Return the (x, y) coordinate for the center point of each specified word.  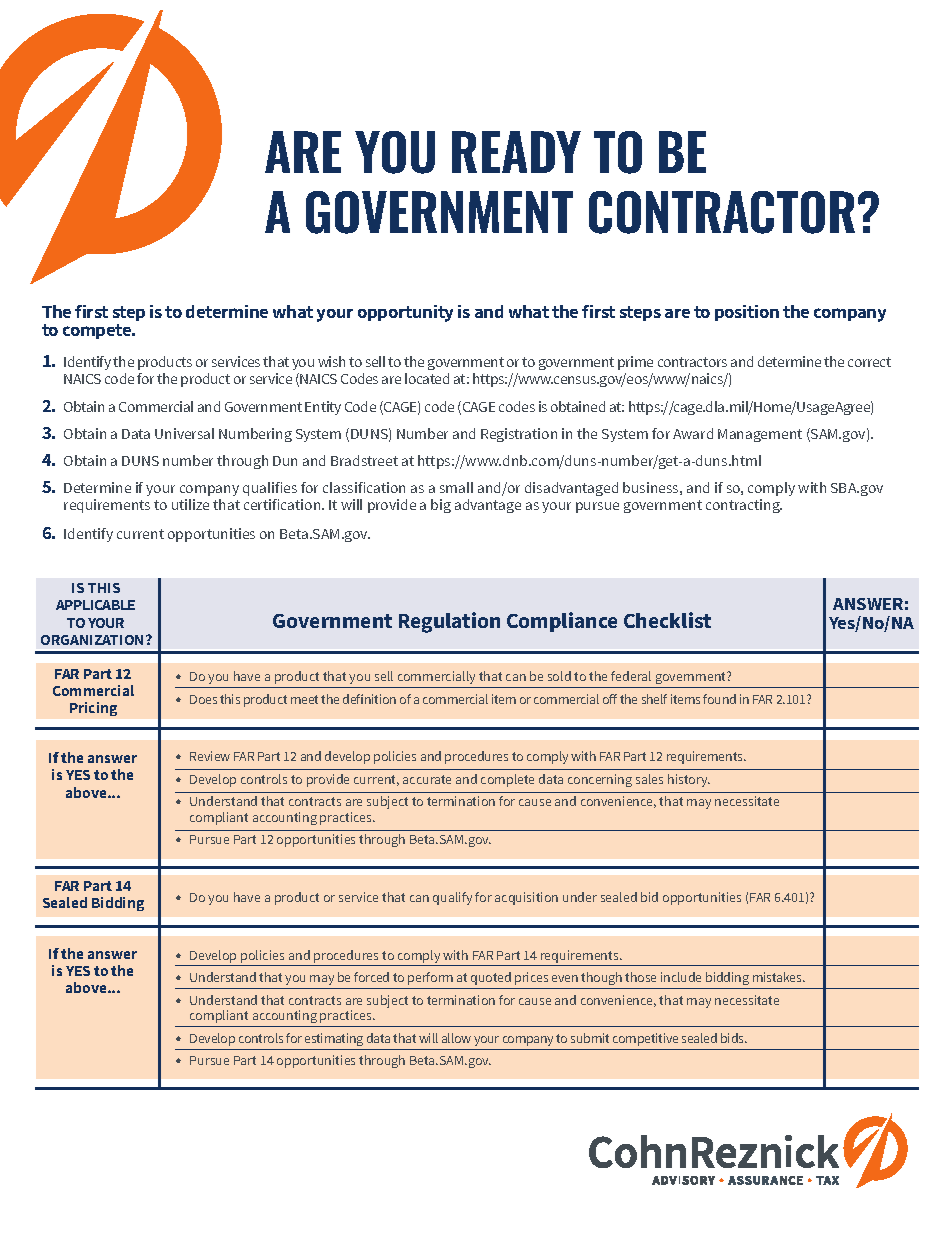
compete (98, 331)
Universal (184, 433)
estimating (334, 1039)
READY (516, 152)
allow (456, 1038)
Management (760, 435)
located (427, 378)
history (689, 780)
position (747, 313)
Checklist (667, 620)
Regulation (449, 622)
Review (210, 756)
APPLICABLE (95, 605)
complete (507, 780)
